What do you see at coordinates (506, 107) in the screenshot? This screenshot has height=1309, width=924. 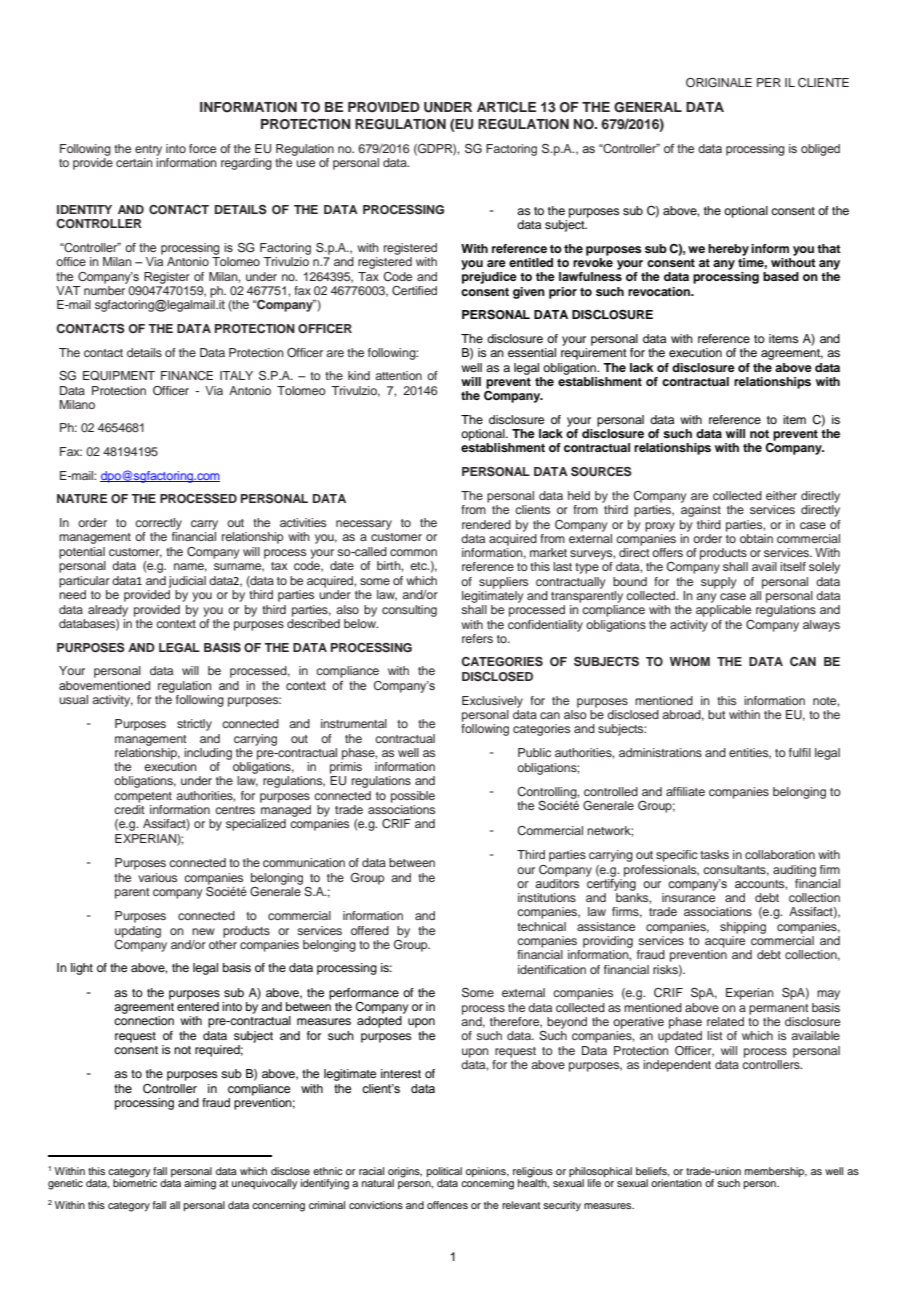 I see `ARTICLE` at bounding box center [506, 107].
